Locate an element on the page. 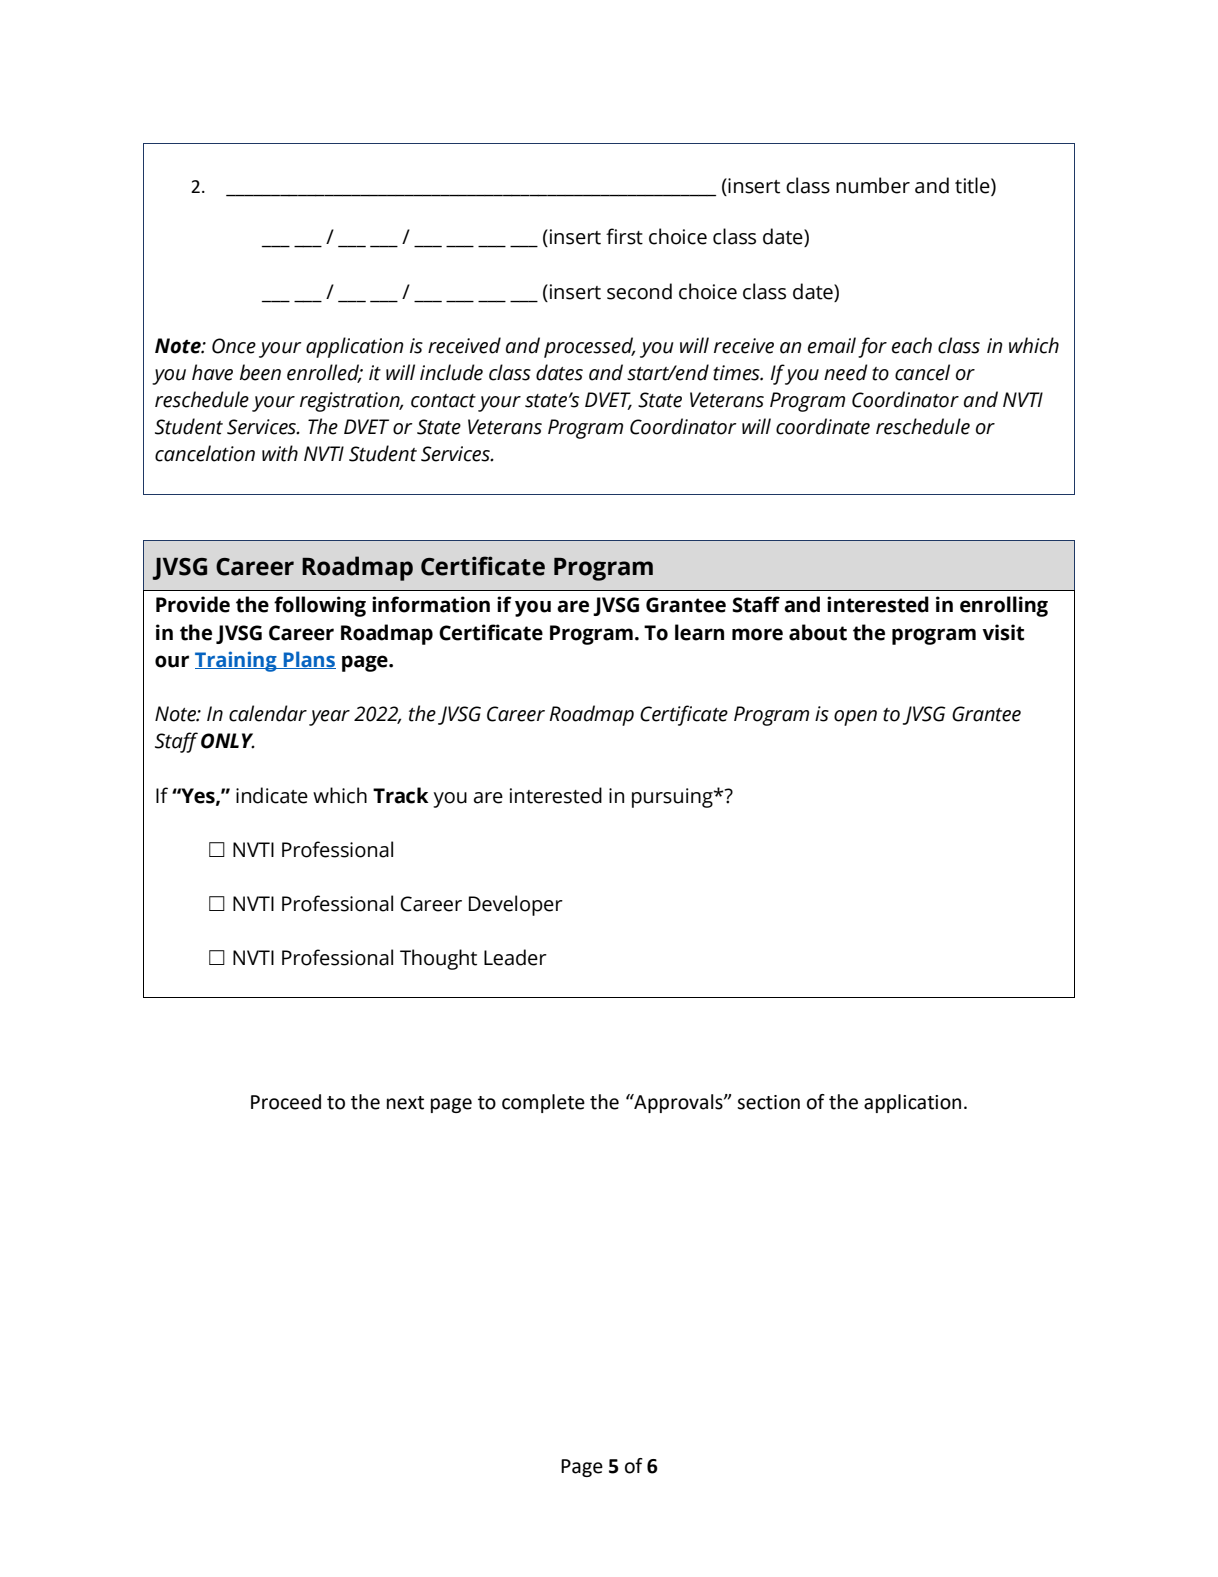 The image size is (1218, 1577). about is located at coordinates (818, 632).
